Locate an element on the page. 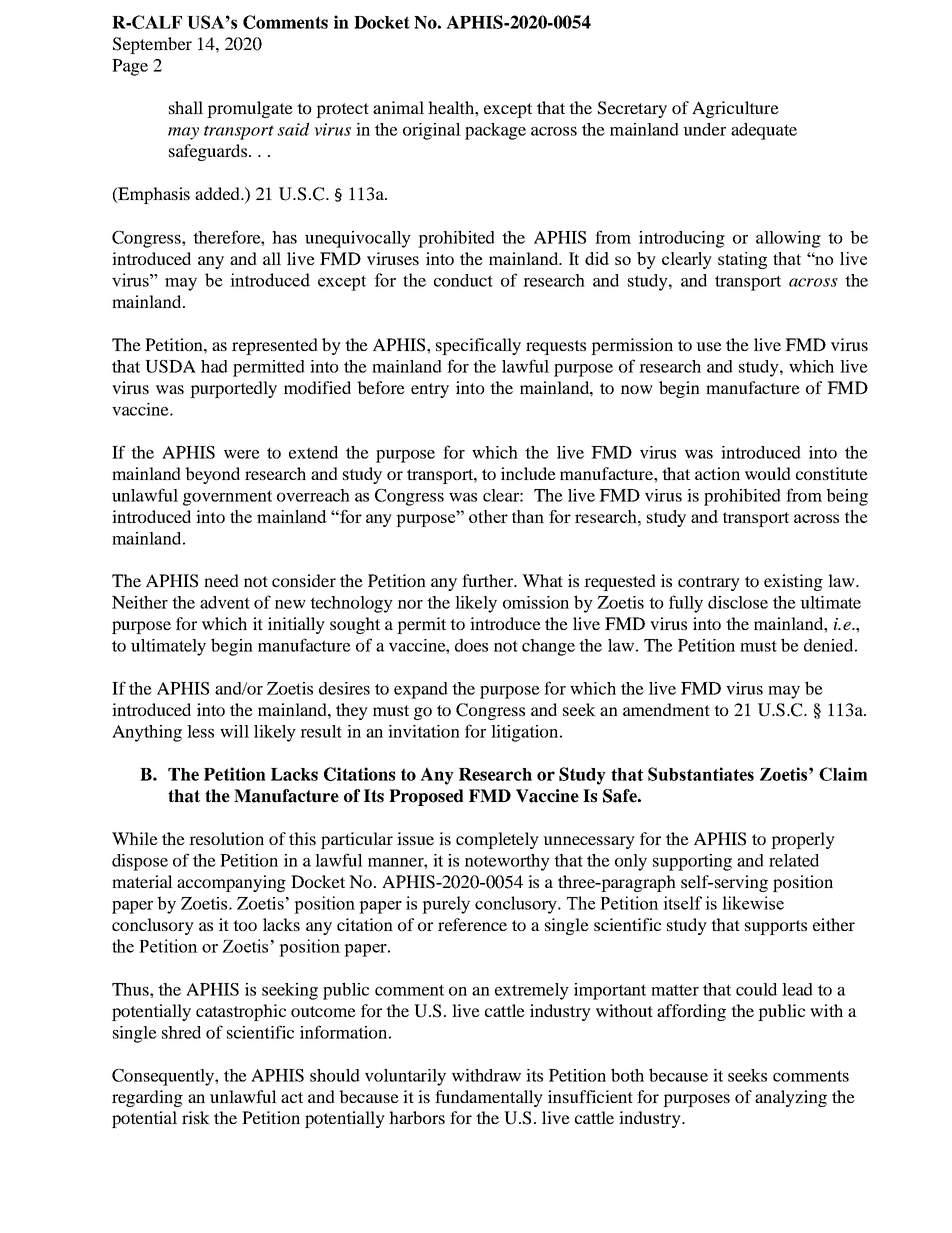 This image has width=952, height=1233. existing is located at coordinates (793, 582).
